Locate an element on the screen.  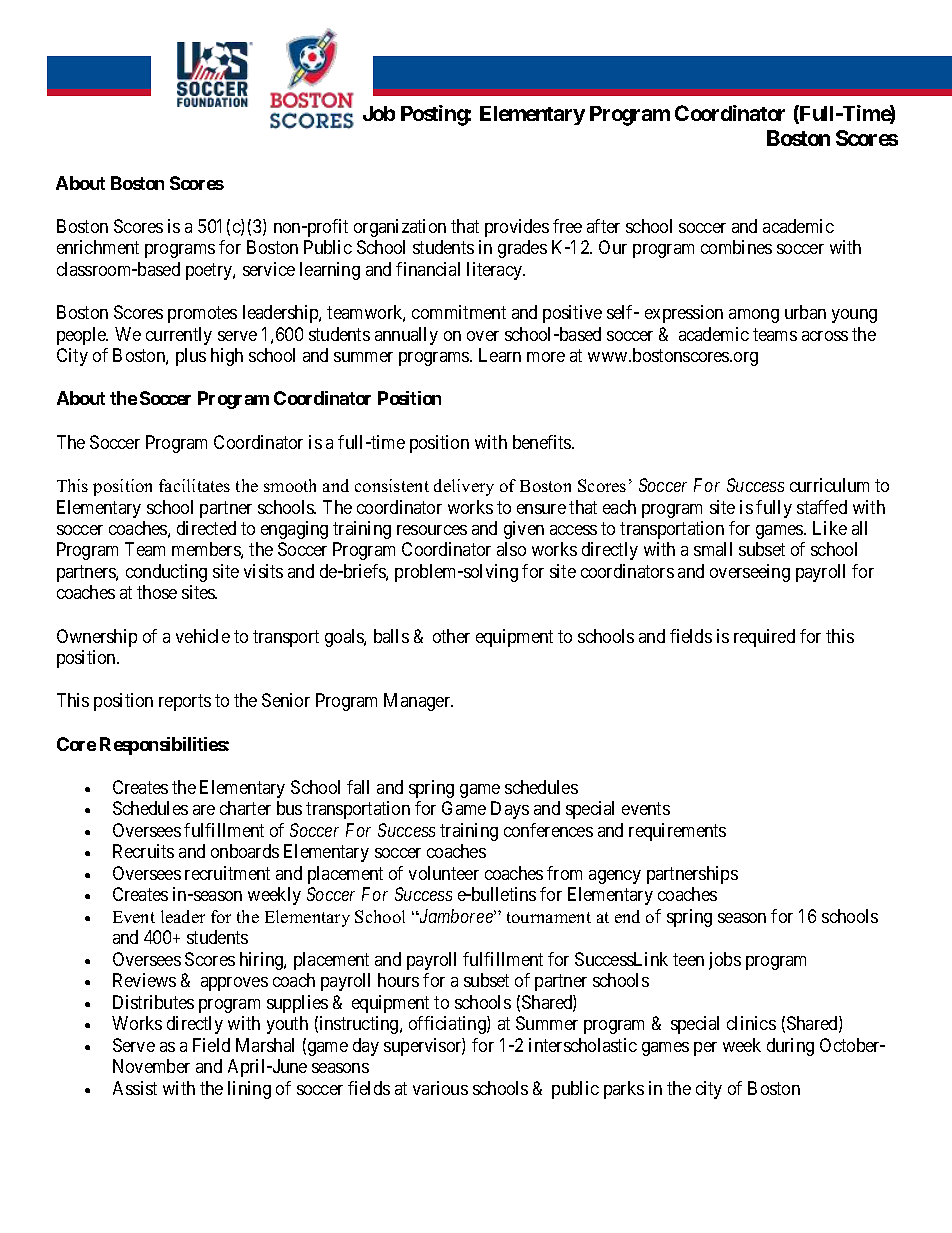
Assist is located at coordinates (135, 1088).
